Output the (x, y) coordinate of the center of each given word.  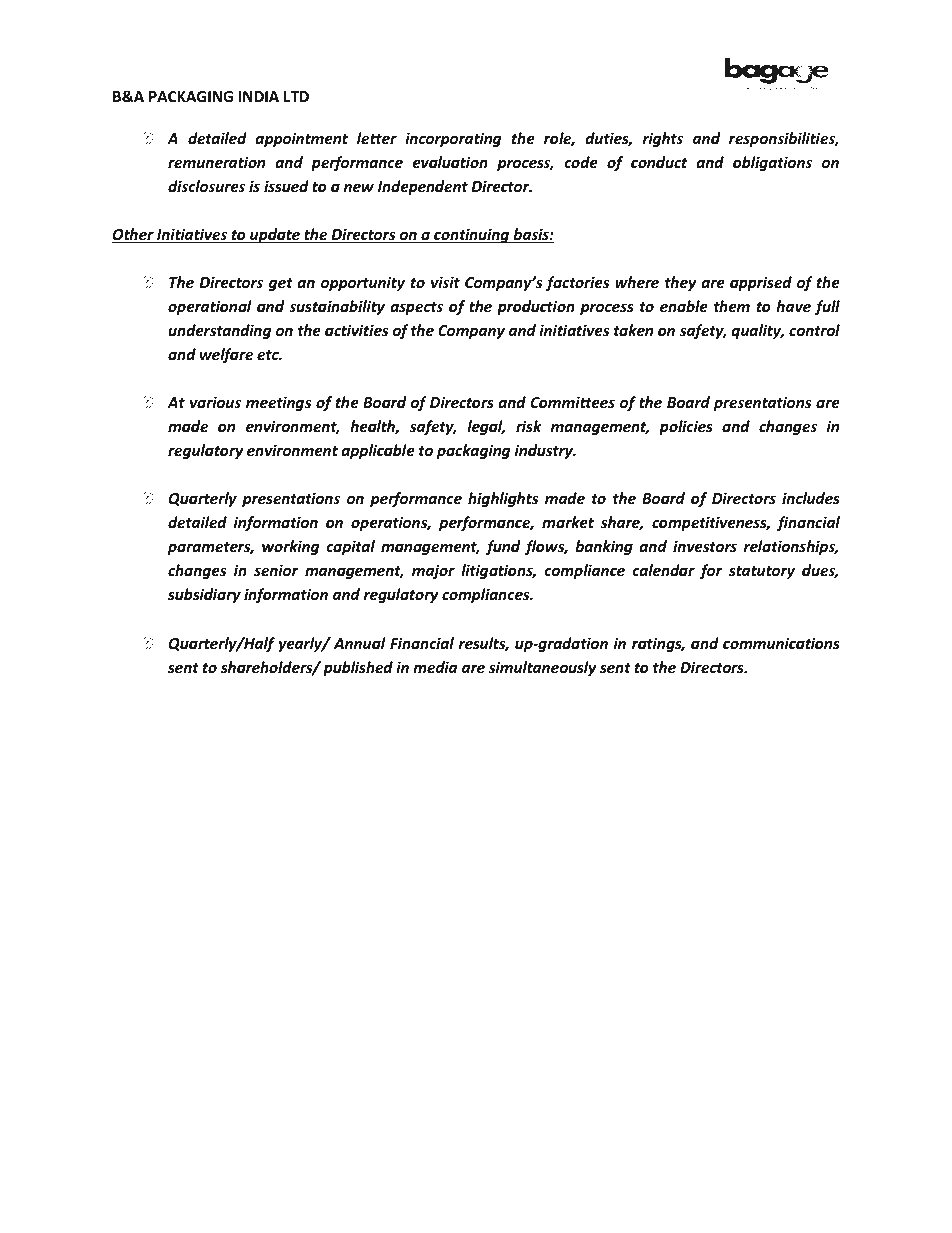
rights (663, 139)
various (215, 402)
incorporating (453, 139)
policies (686, 427)
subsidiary (204, 595)
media (435, 667)
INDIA (259, 96)
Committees (573, 402)
